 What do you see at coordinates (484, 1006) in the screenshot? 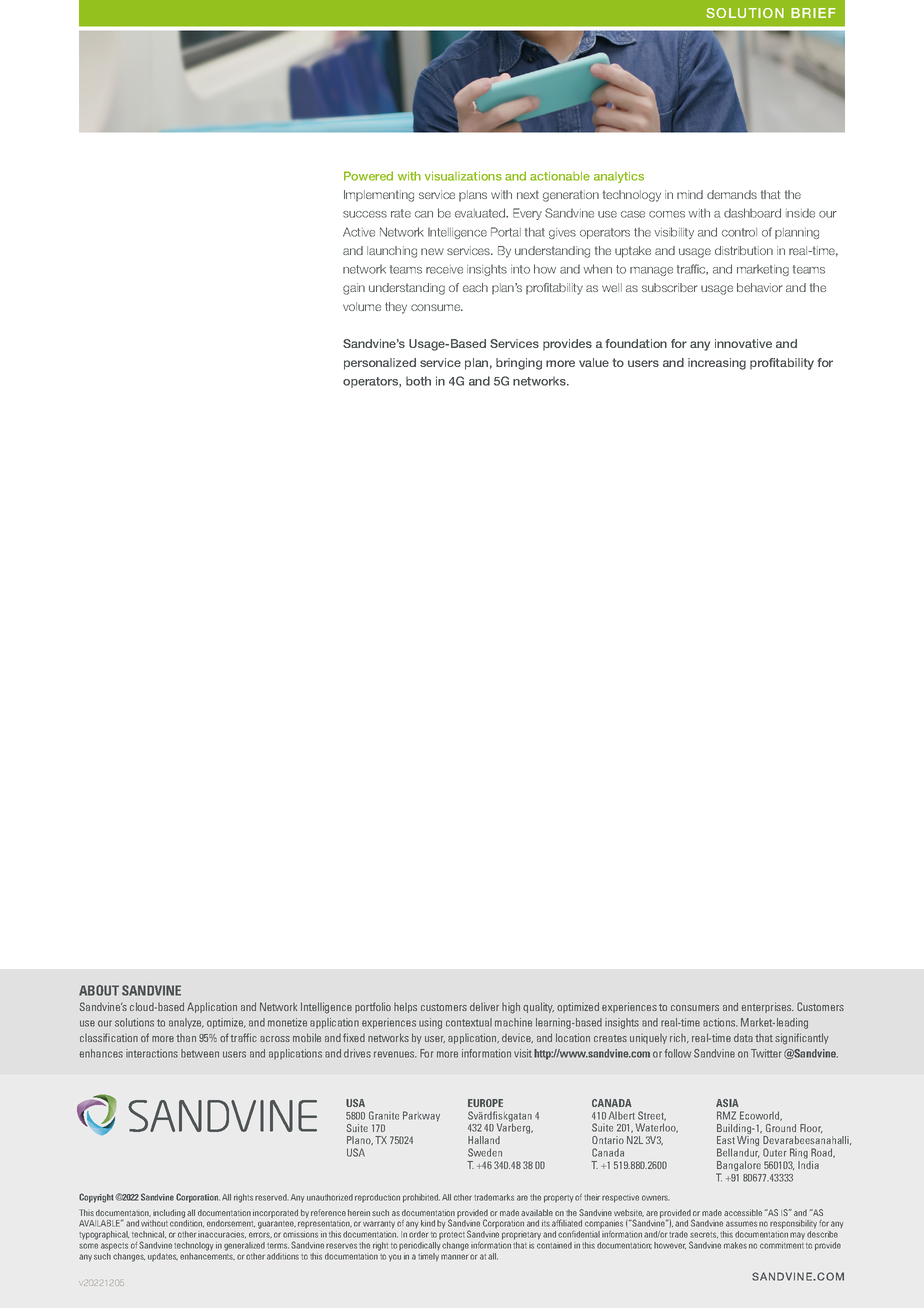
I see `deliver` at bounding box center [484, 1006].
